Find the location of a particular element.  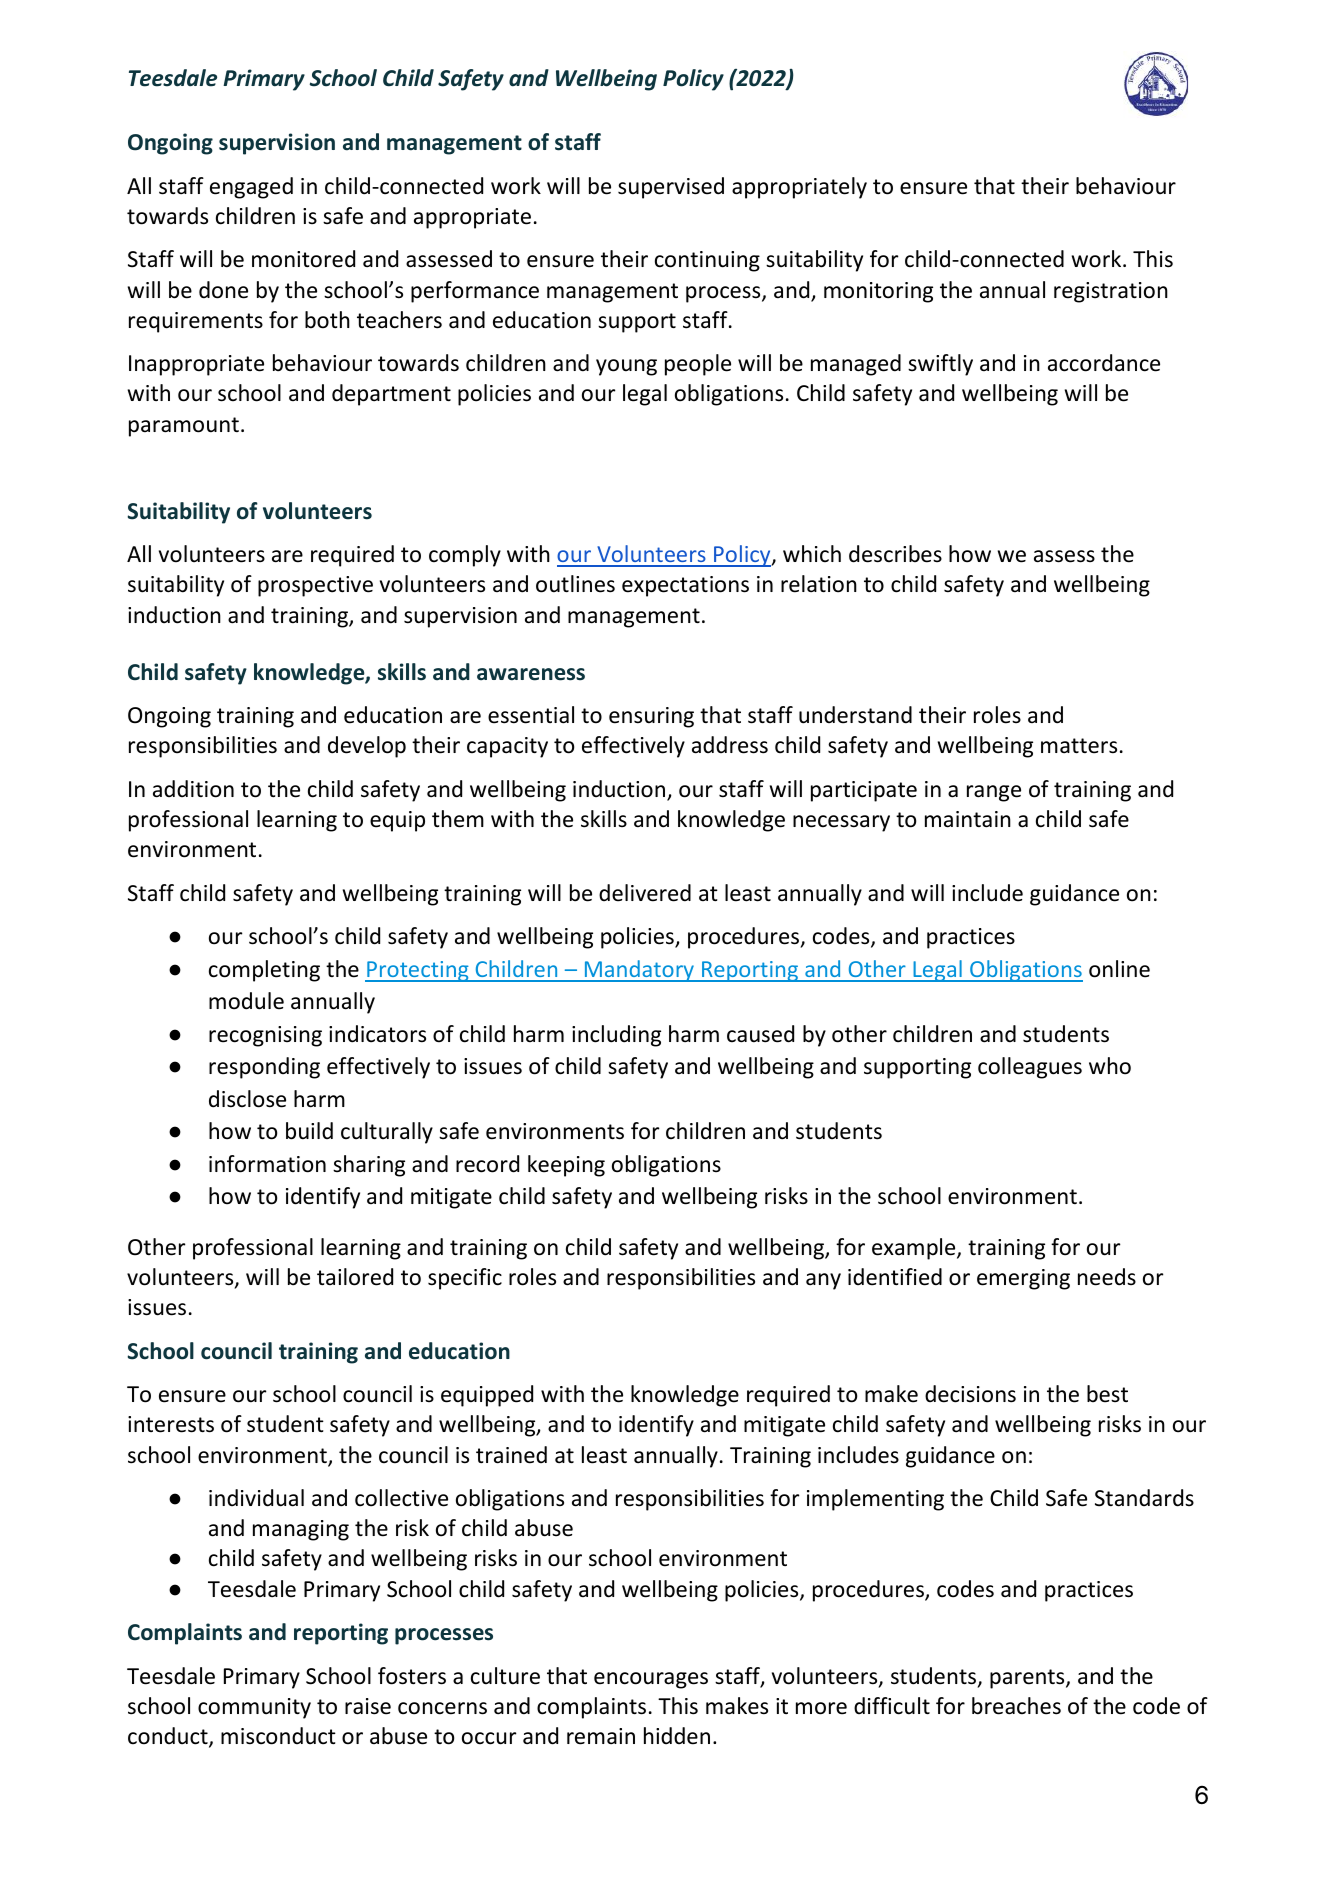

online is located at coordinates (1119, 969).
